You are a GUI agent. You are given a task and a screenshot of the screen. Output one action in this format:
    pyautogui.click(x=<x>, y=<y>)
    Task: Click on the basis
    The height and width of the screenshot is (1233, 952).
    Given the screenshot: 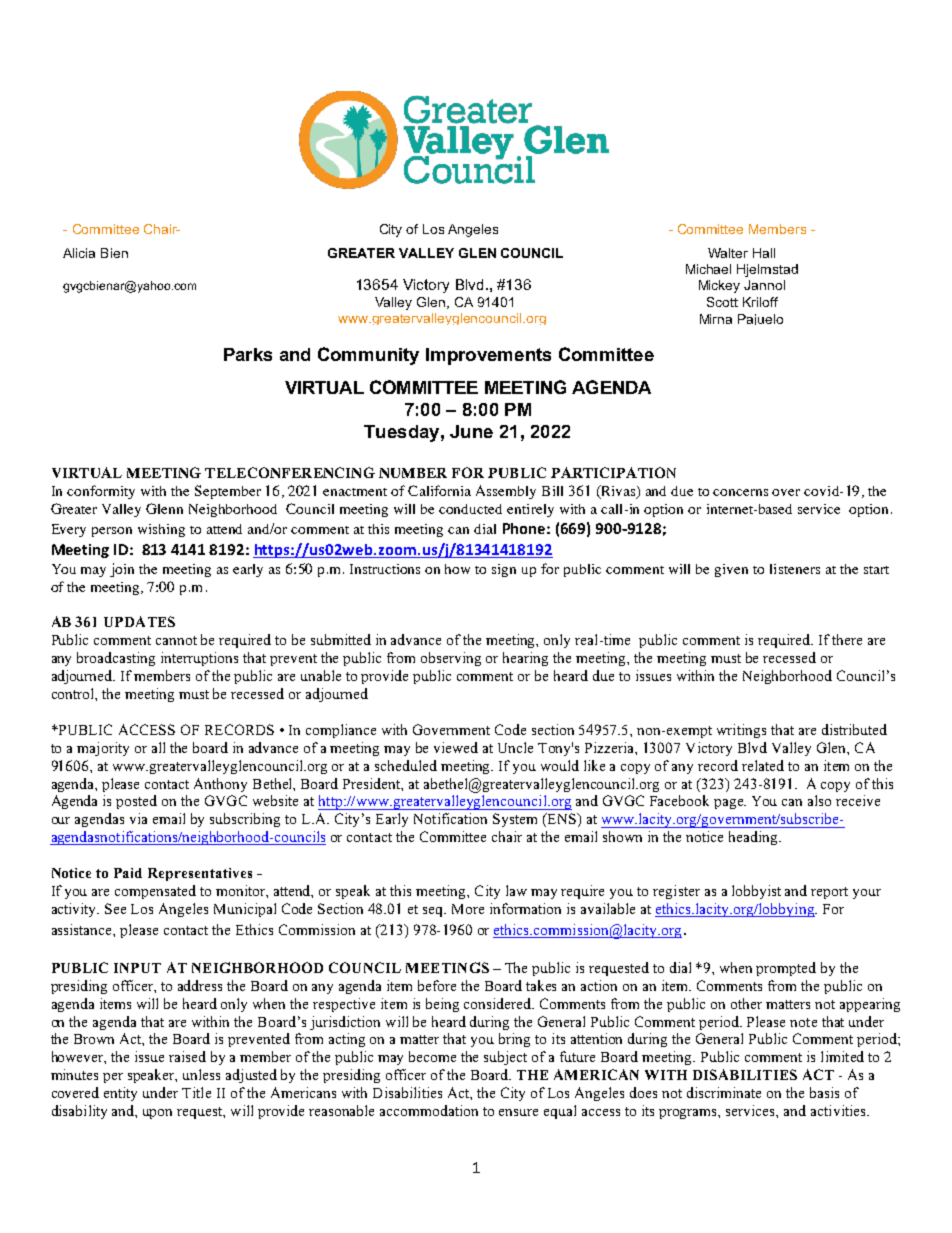 What is the action you would take?
    pyautogui.click(x=824, y=1092)
